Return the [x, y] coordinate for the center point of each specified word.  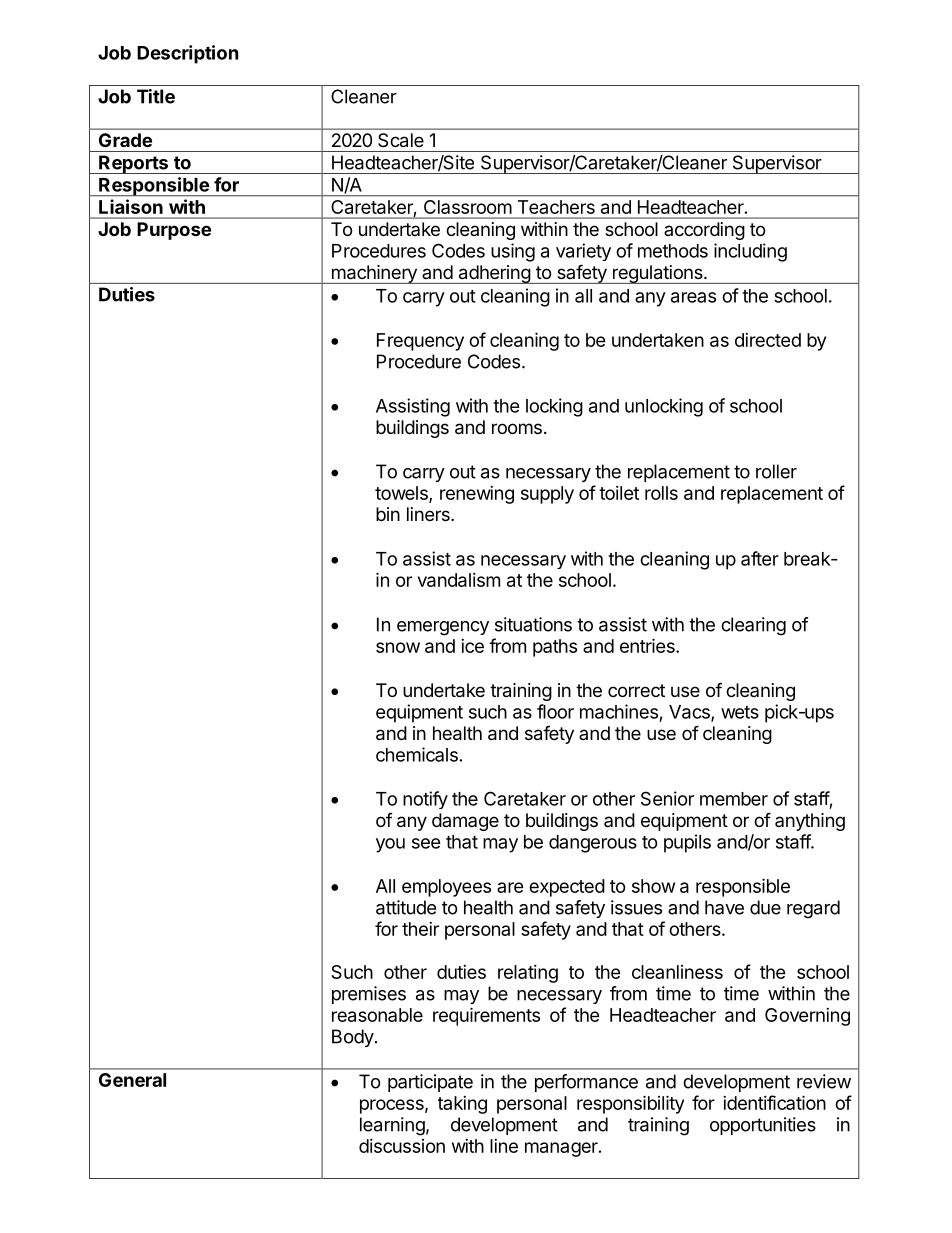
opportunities [763, 1126]
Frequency [420, 342]
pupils [687, 843]
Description [188, 54]
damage [465, 822]
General [132, 1080]
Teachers [556, 207]
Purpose [174, 231]
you [390, 845]
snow [398, 647]
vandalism [459, 580]
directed [768, 340]
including [750, 252]
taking [462, 1105]
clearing [753, 626]
